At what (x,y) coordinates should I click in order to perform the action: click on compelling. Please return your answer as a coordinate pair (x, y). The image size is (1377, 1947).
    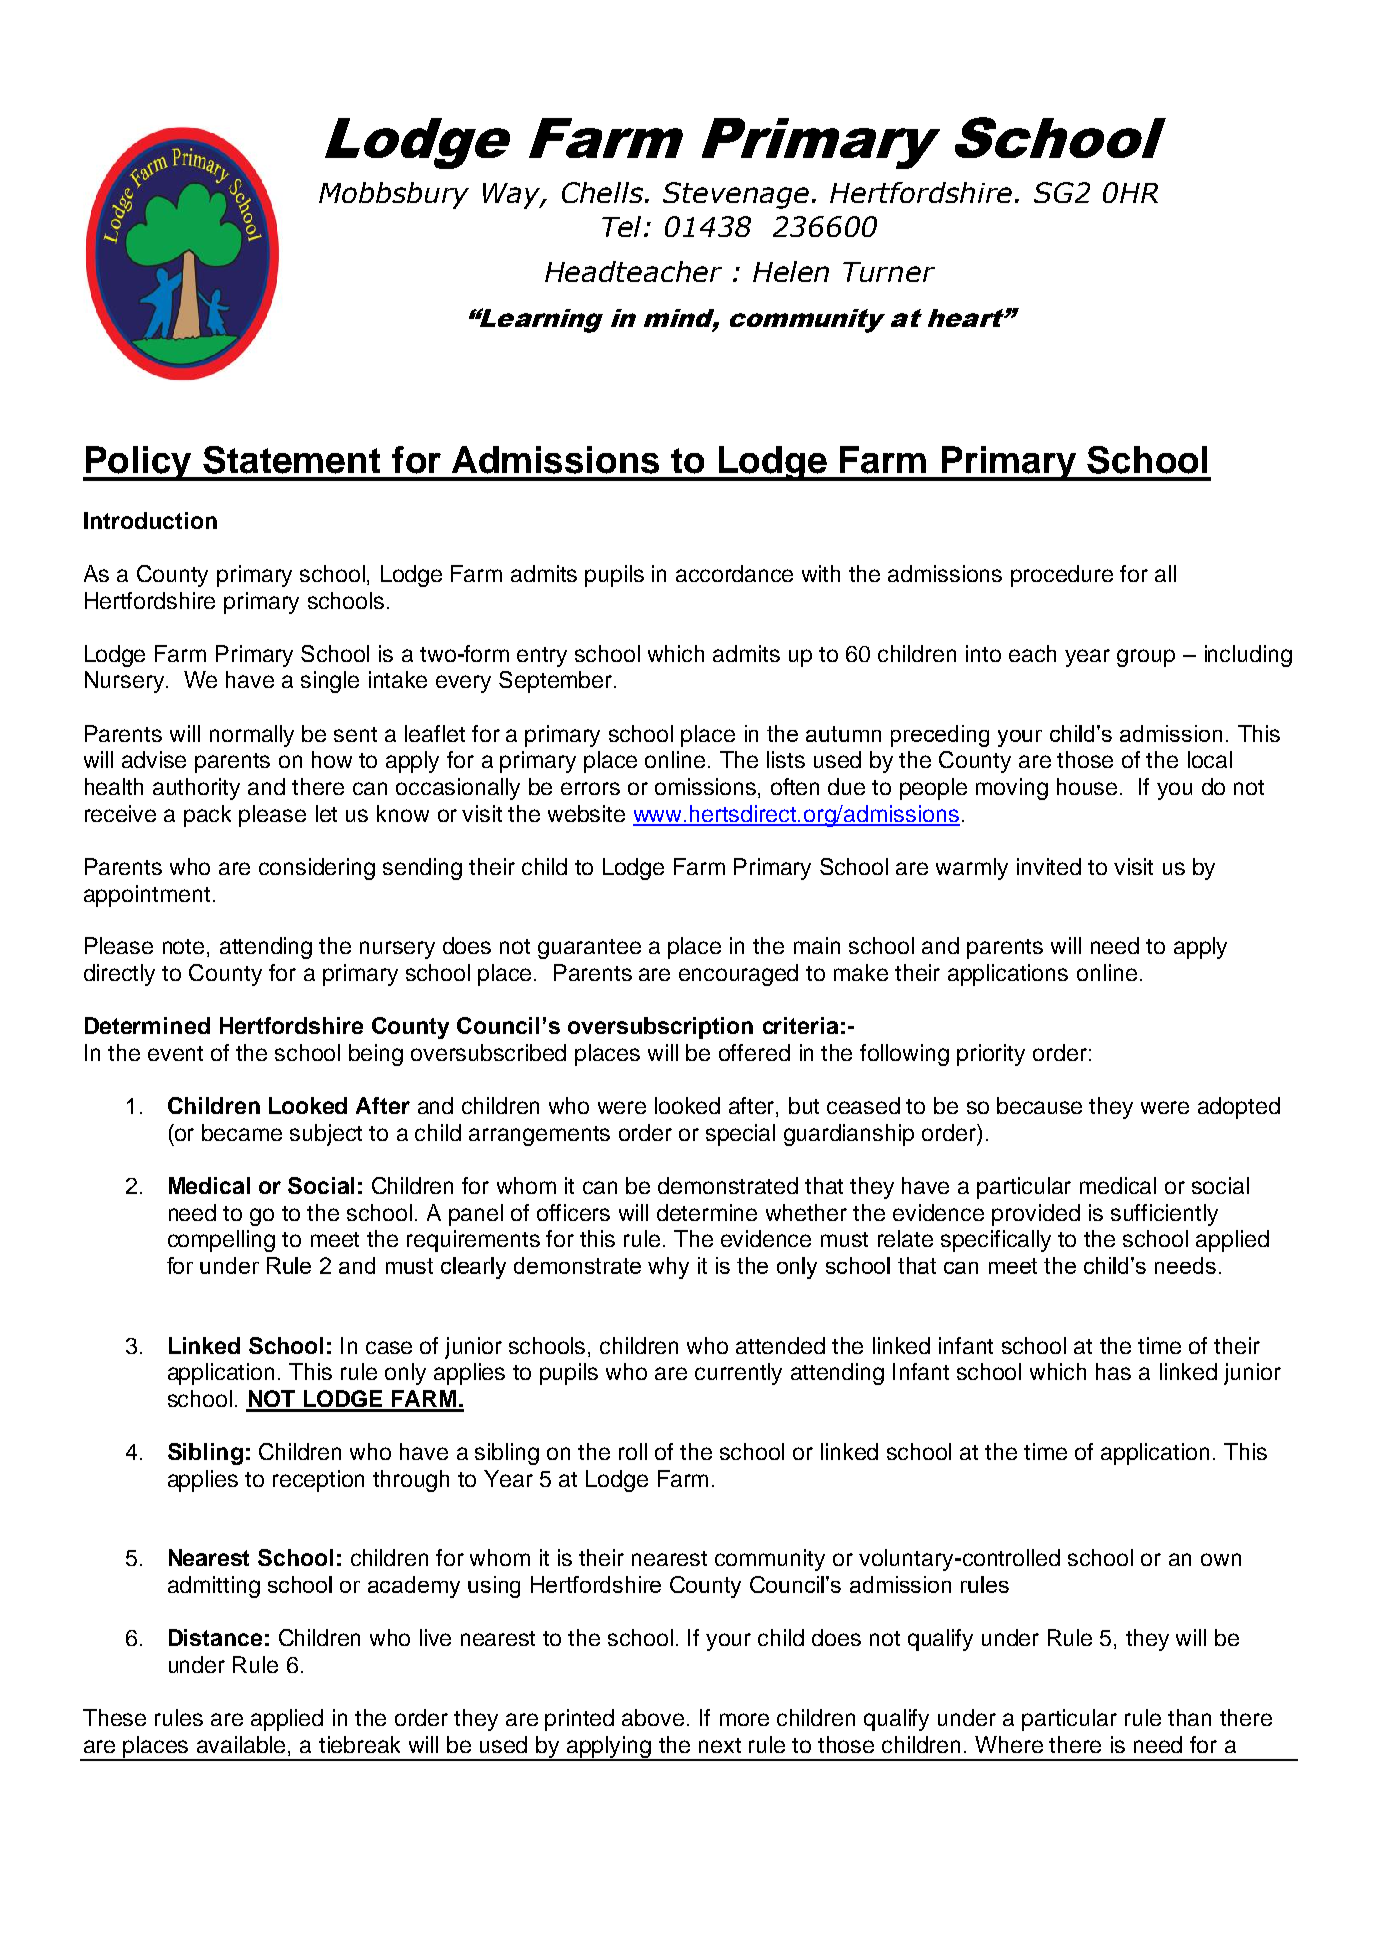
    Looking at the image, I should click on (221, 1241).
